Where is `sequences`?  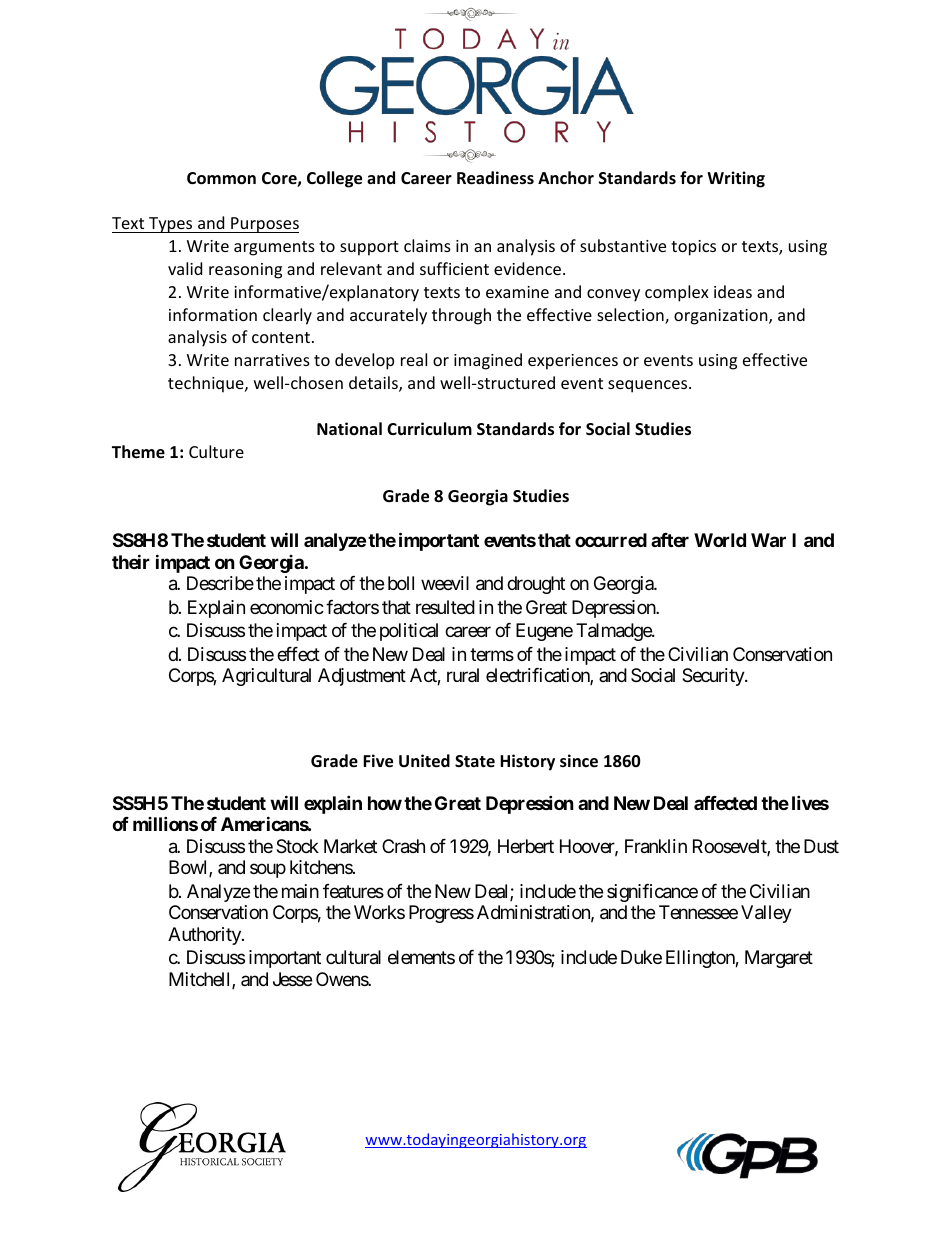 sequences is located at coordinates (649, 386).
